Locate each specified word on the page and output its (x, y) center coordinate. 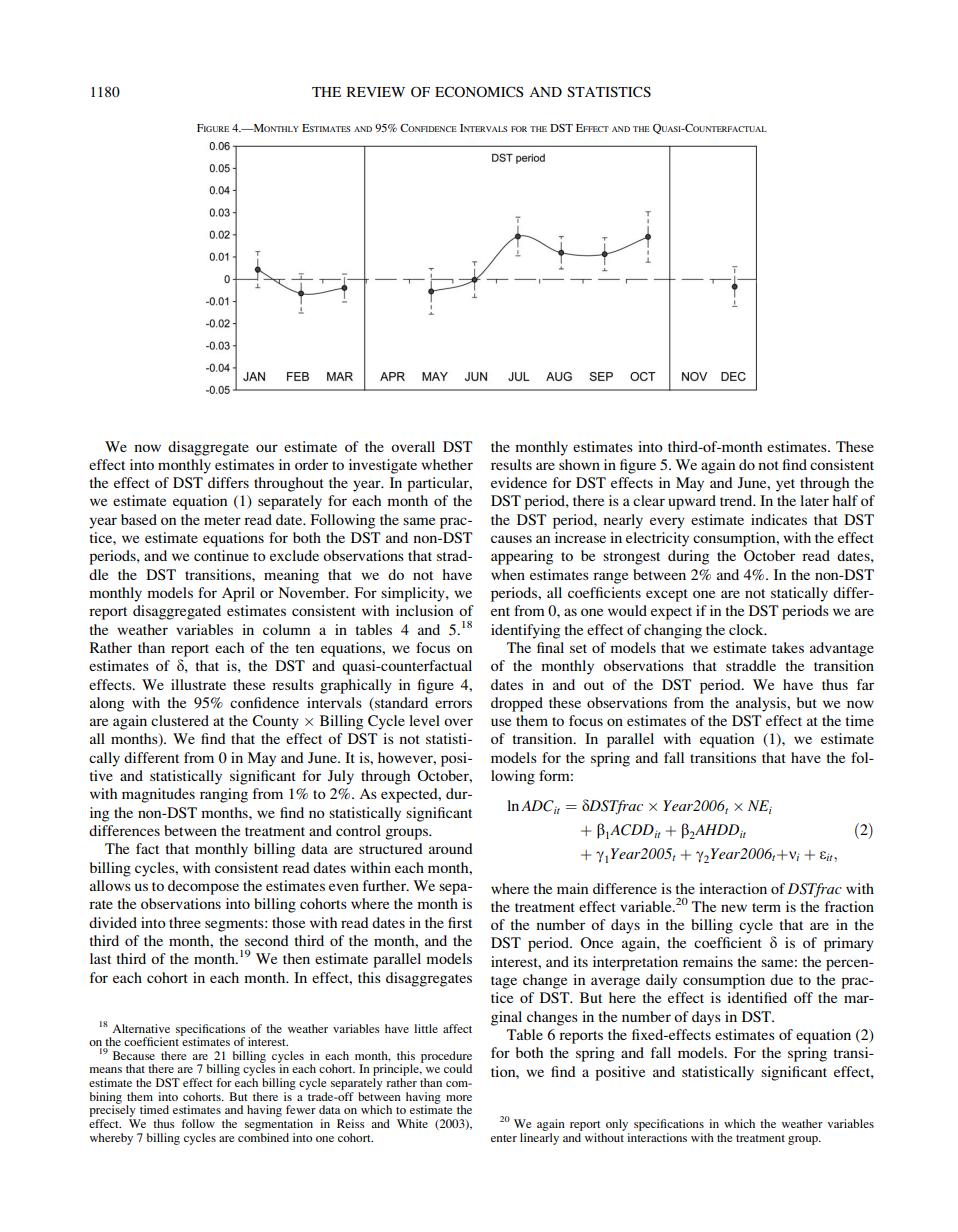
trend (737, 500)
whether (447, 464)
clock (747, 629)
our (267, 448)
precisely (112, 1111)
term (766, 907)
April (238, 594)
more (459, 1098)
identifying (525, 631)
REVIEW (376, 92)
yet (785, 485)
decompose (203, 887)
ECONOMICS (479, 92)
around (451, 848)
